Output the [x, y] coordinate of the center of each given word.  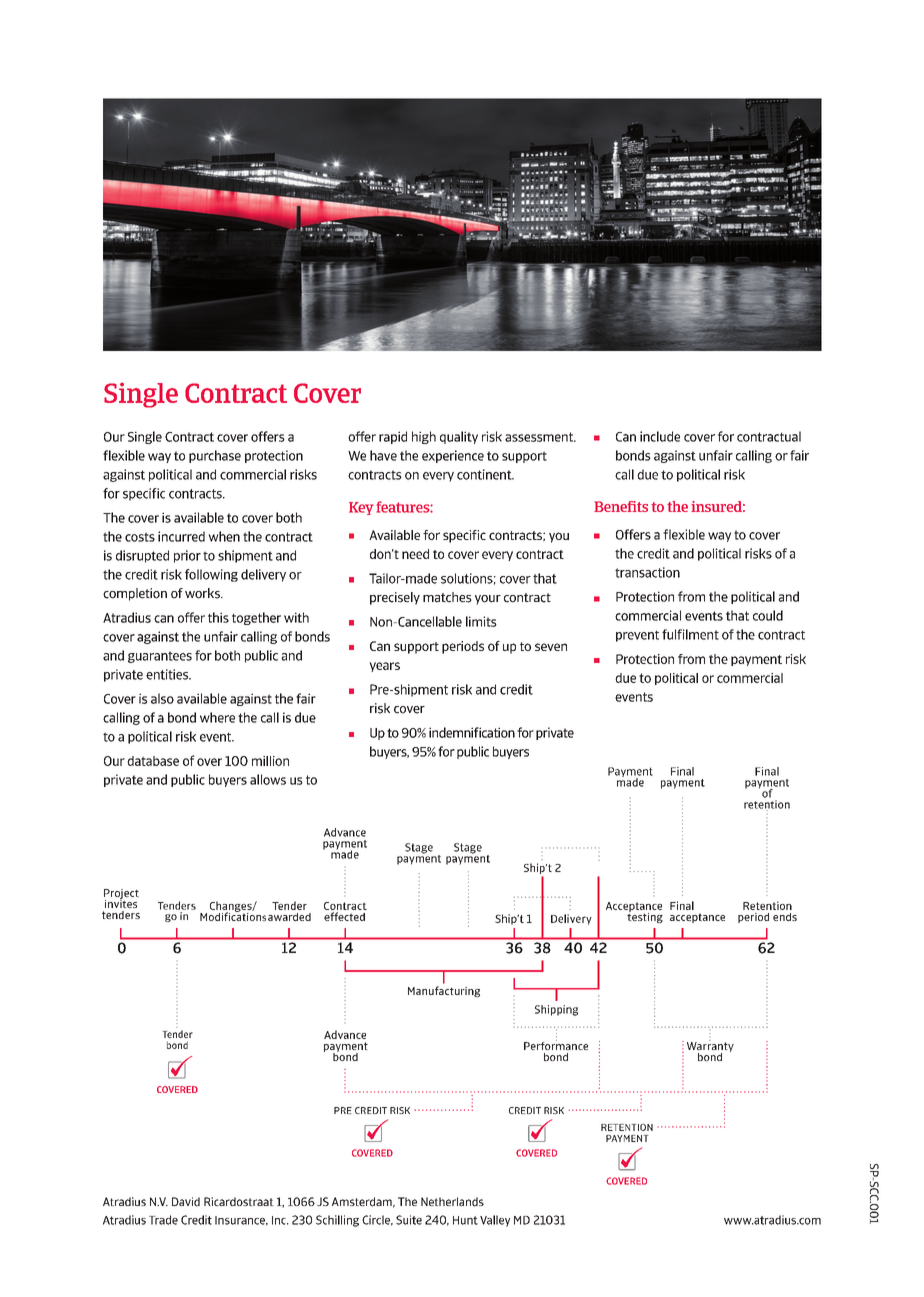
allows [268, 779]
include [660, 436]
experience [453, 456]
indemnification [472, 732]
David [186, 1202]
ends [785, 917]
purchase [215, 456]
